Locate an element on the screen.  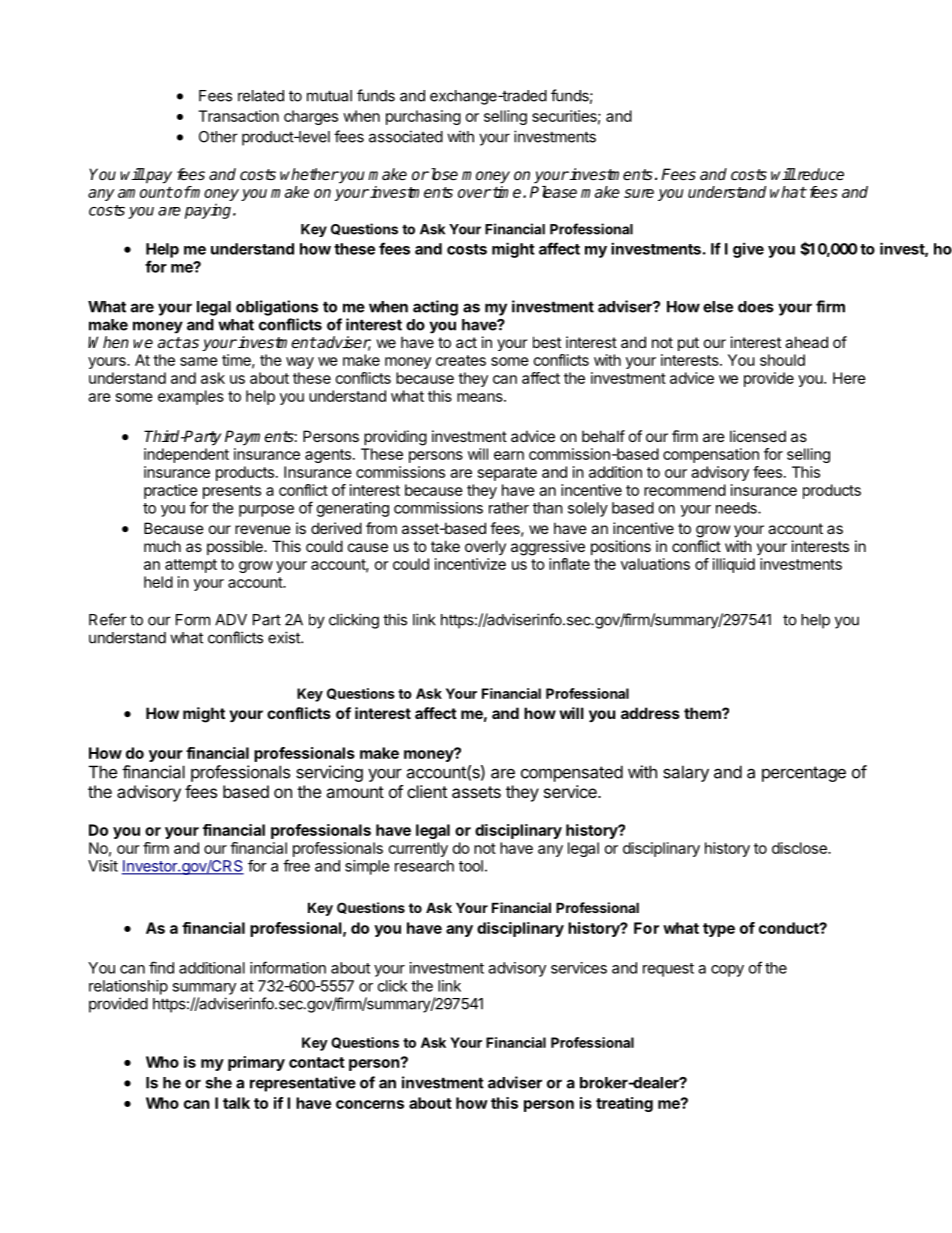
percentage is located at coordinates (804, 774).
